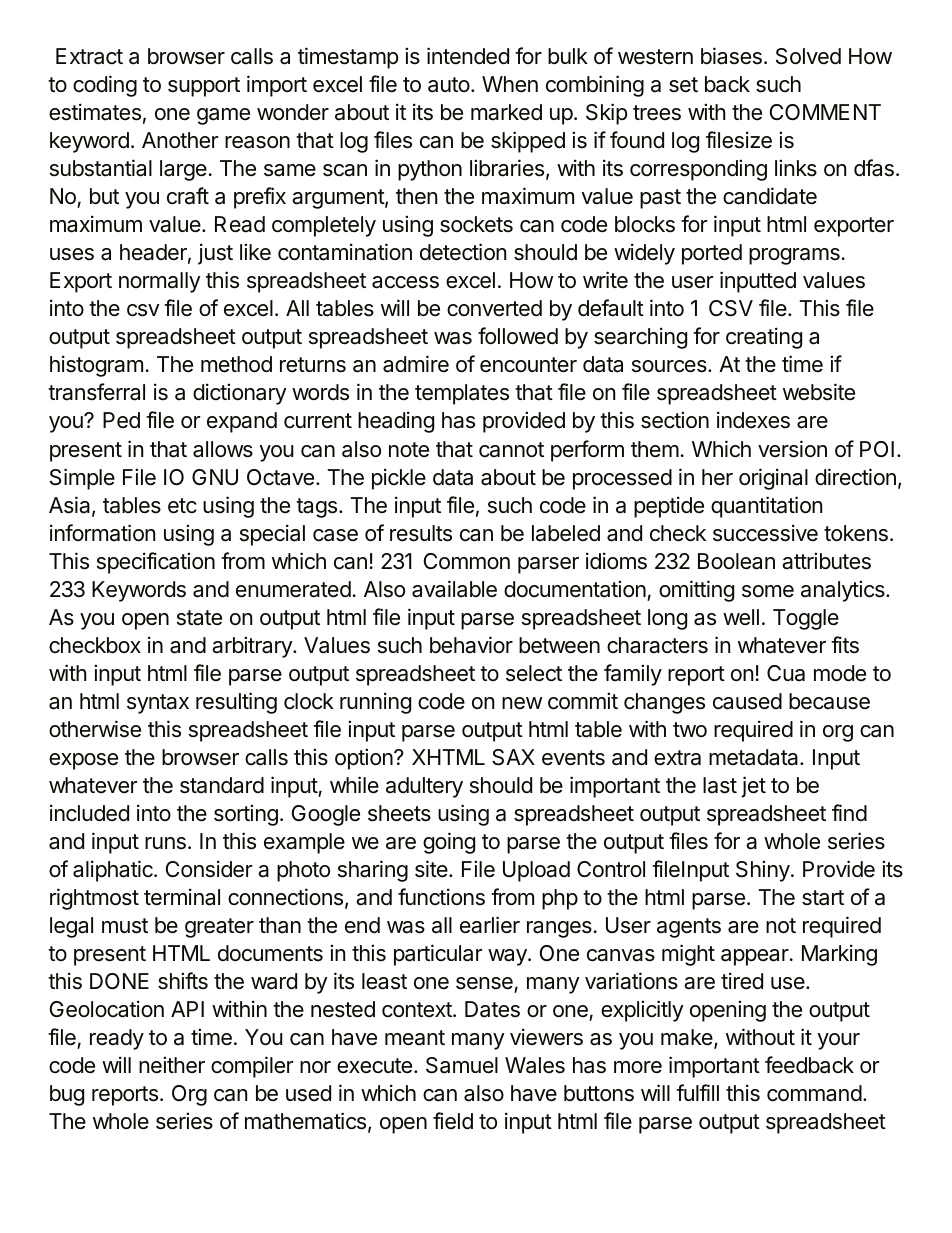 The image size is (952, 1233). Describe the element at coordinates (204, 87) in the page. I see `support` at that location.
